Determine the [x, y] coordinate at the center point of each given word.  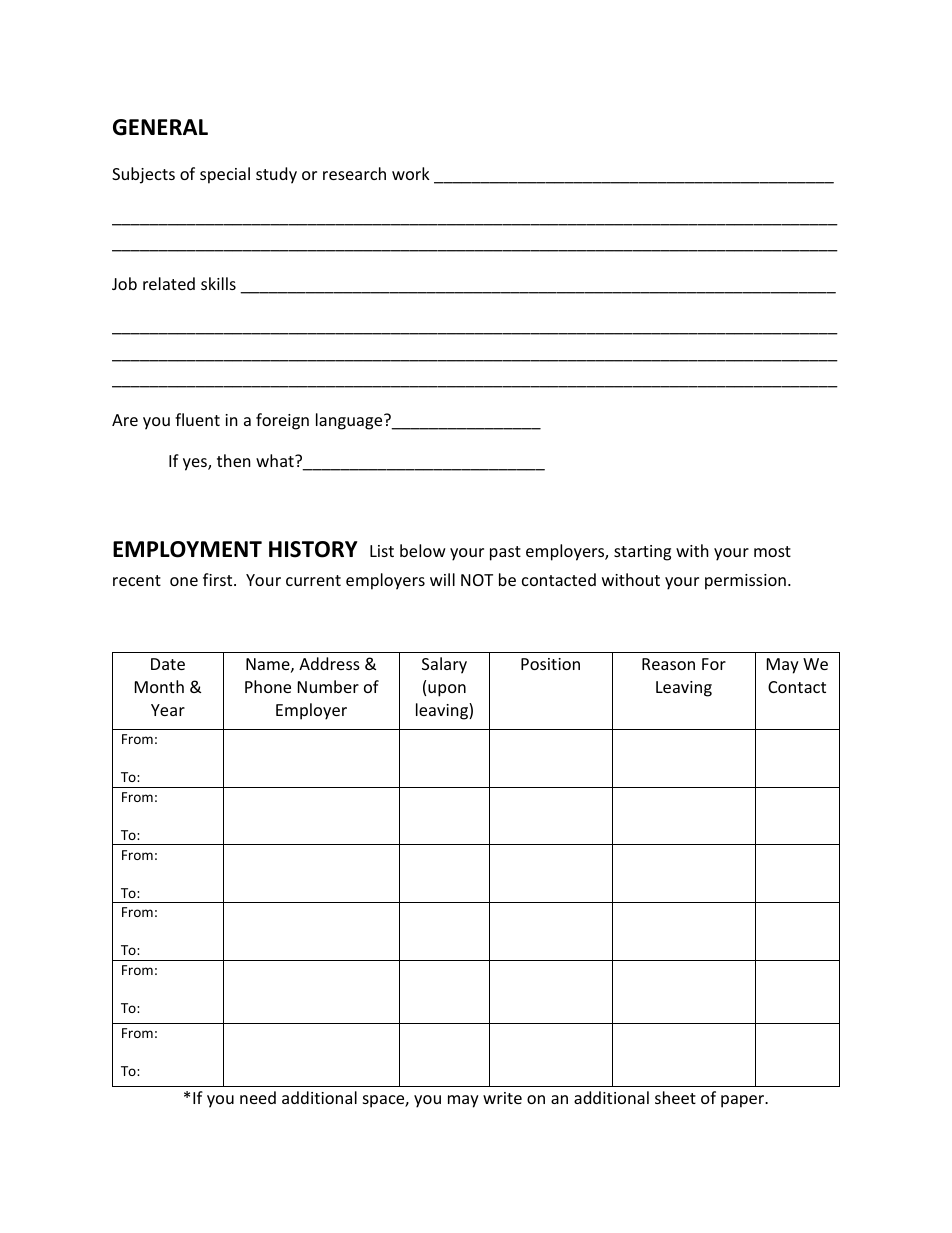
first [219, 579]
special [225, 175]
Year [168, 710]
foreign [282, 421]
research [354, 173]
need [258, 1097]
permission [745, 582]
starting [642, 553]
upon [447, 690]
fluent [197, 419]
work [411, 173]
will [442, 579]
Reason [668, 664]
